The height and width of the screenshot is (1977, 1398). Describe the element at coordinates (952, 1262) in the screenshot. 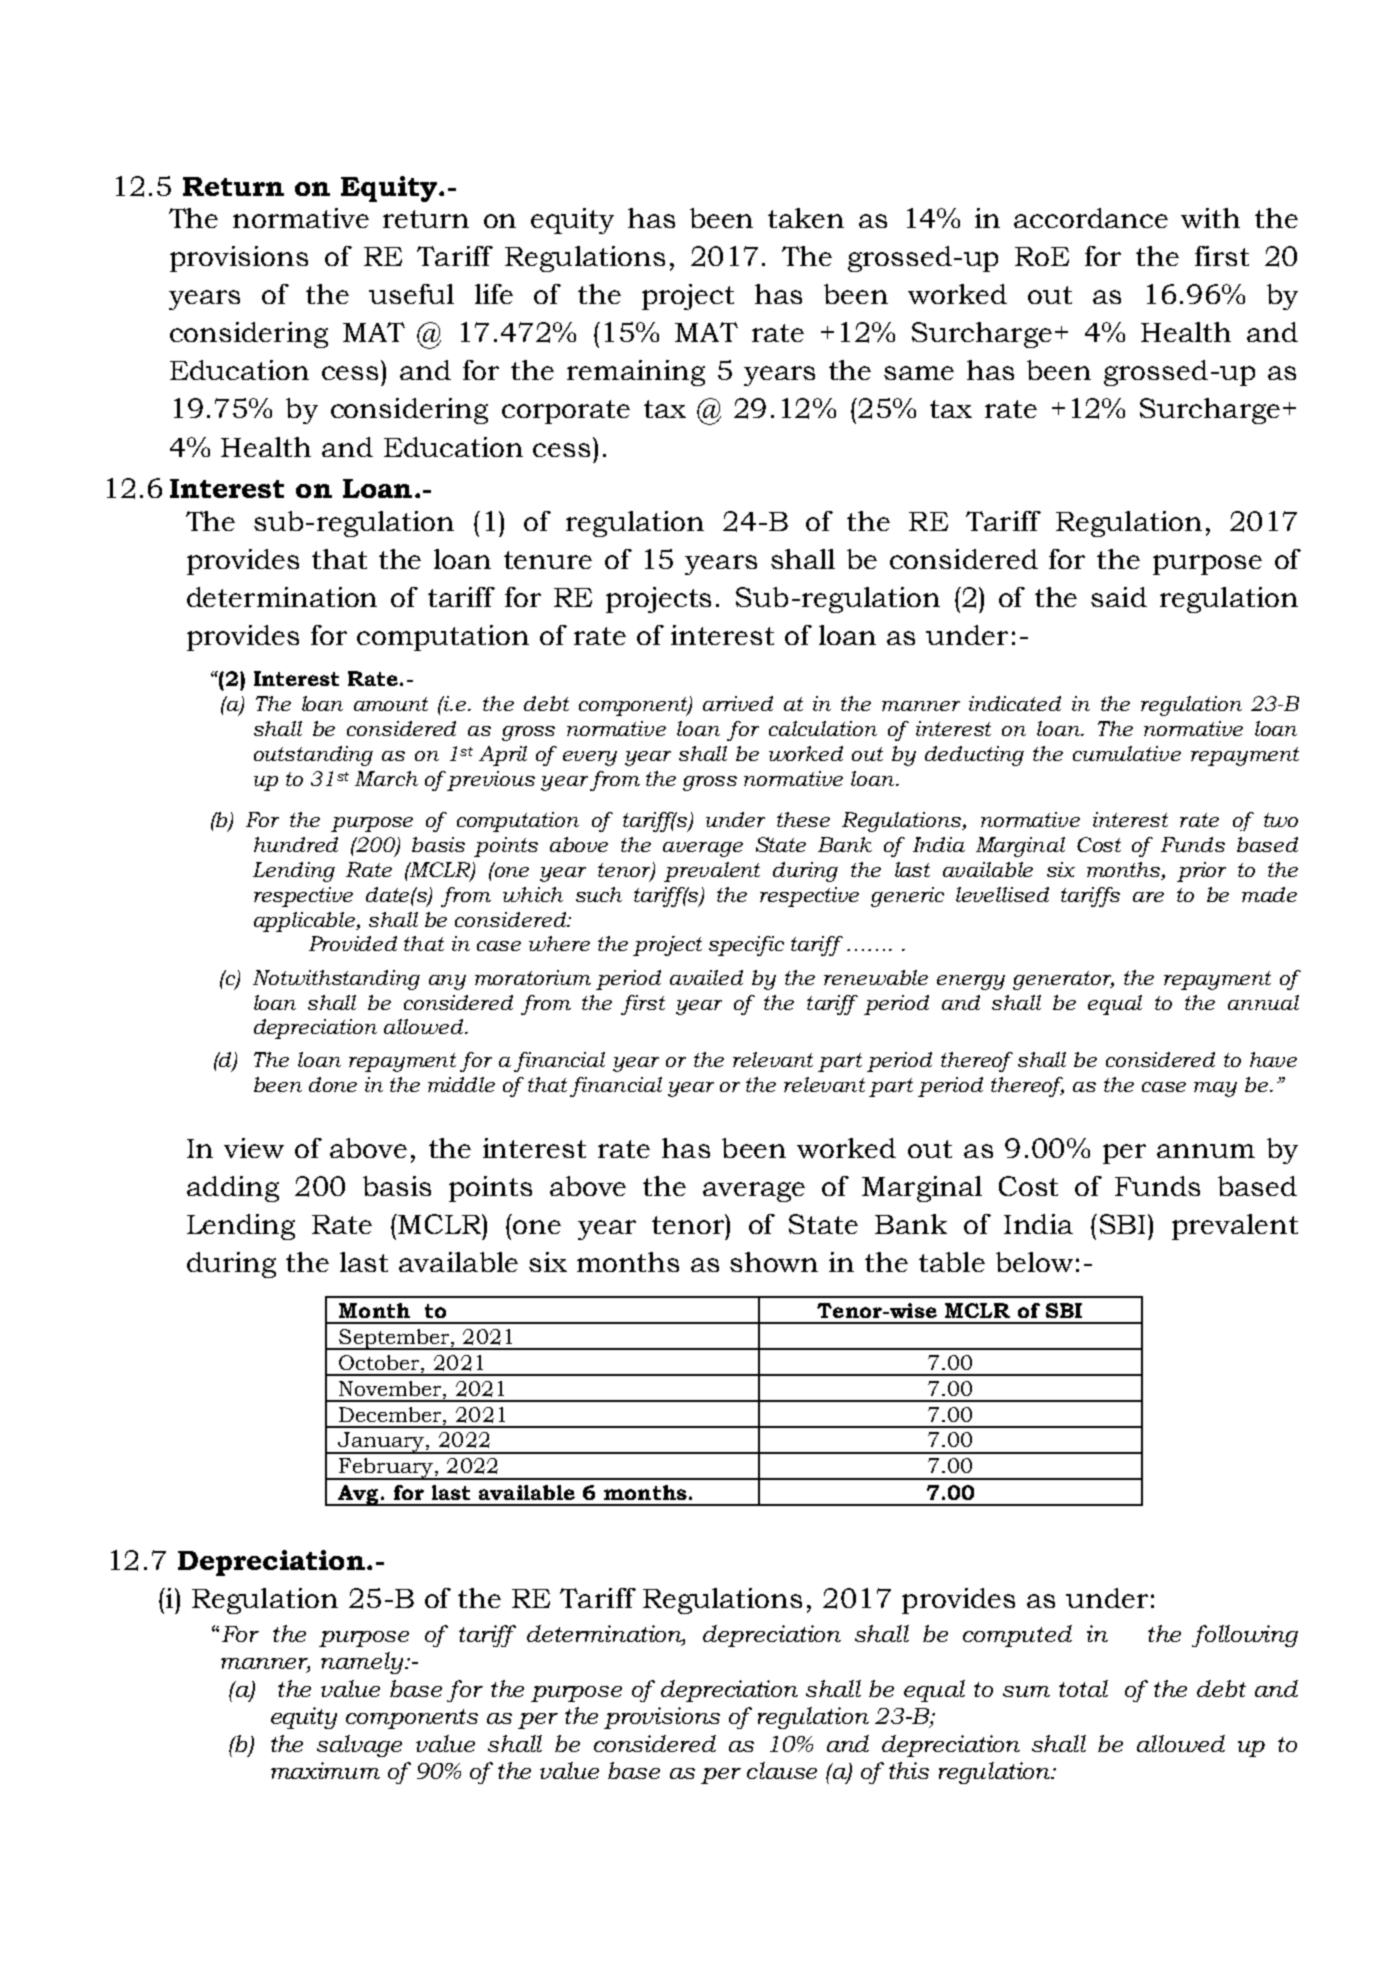

I see `table` at that location.
